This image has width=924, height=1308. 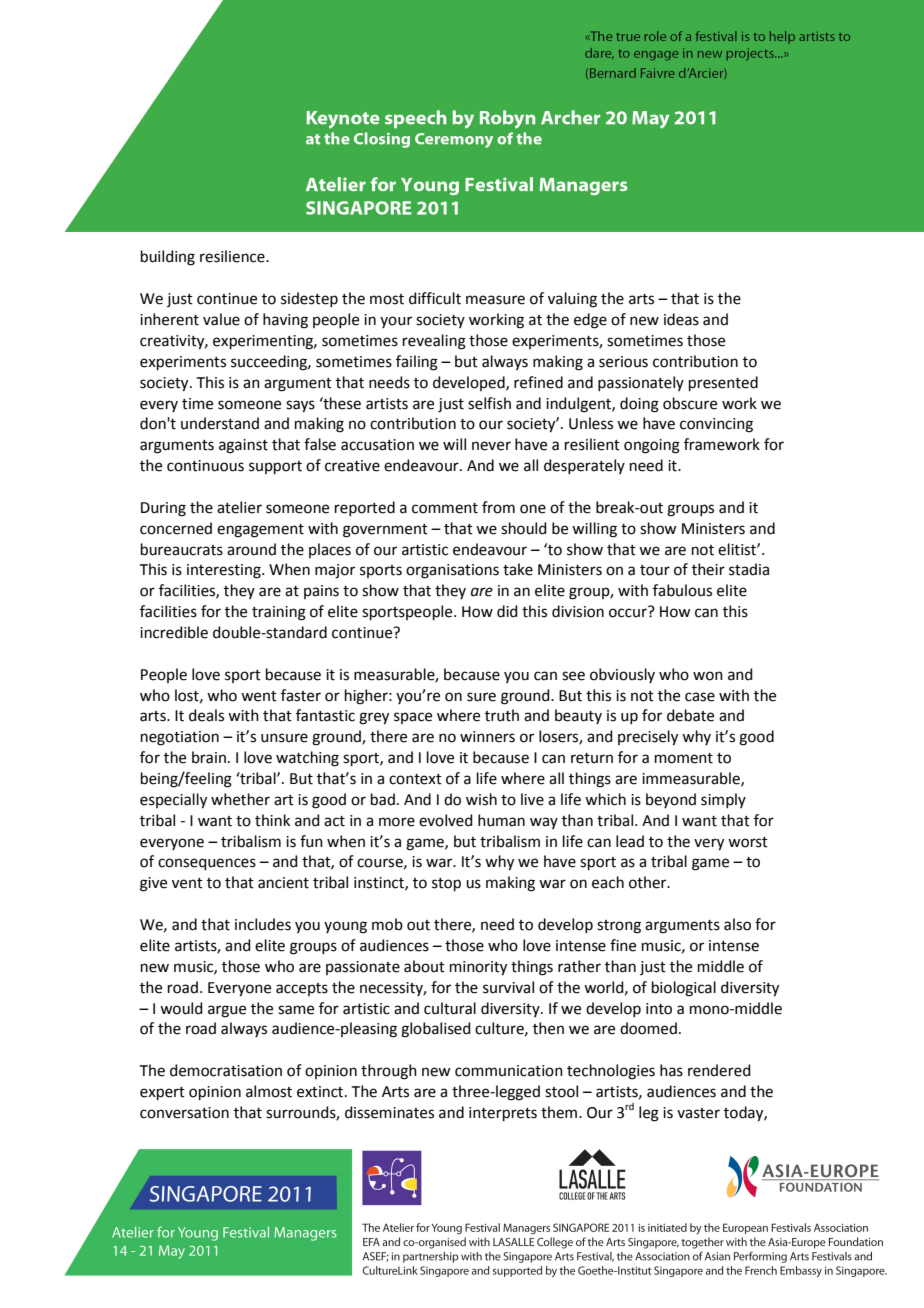 What do you see at coordinates (681, 319) in the image?
I see `ideas` at bounding box center [681, 319].
